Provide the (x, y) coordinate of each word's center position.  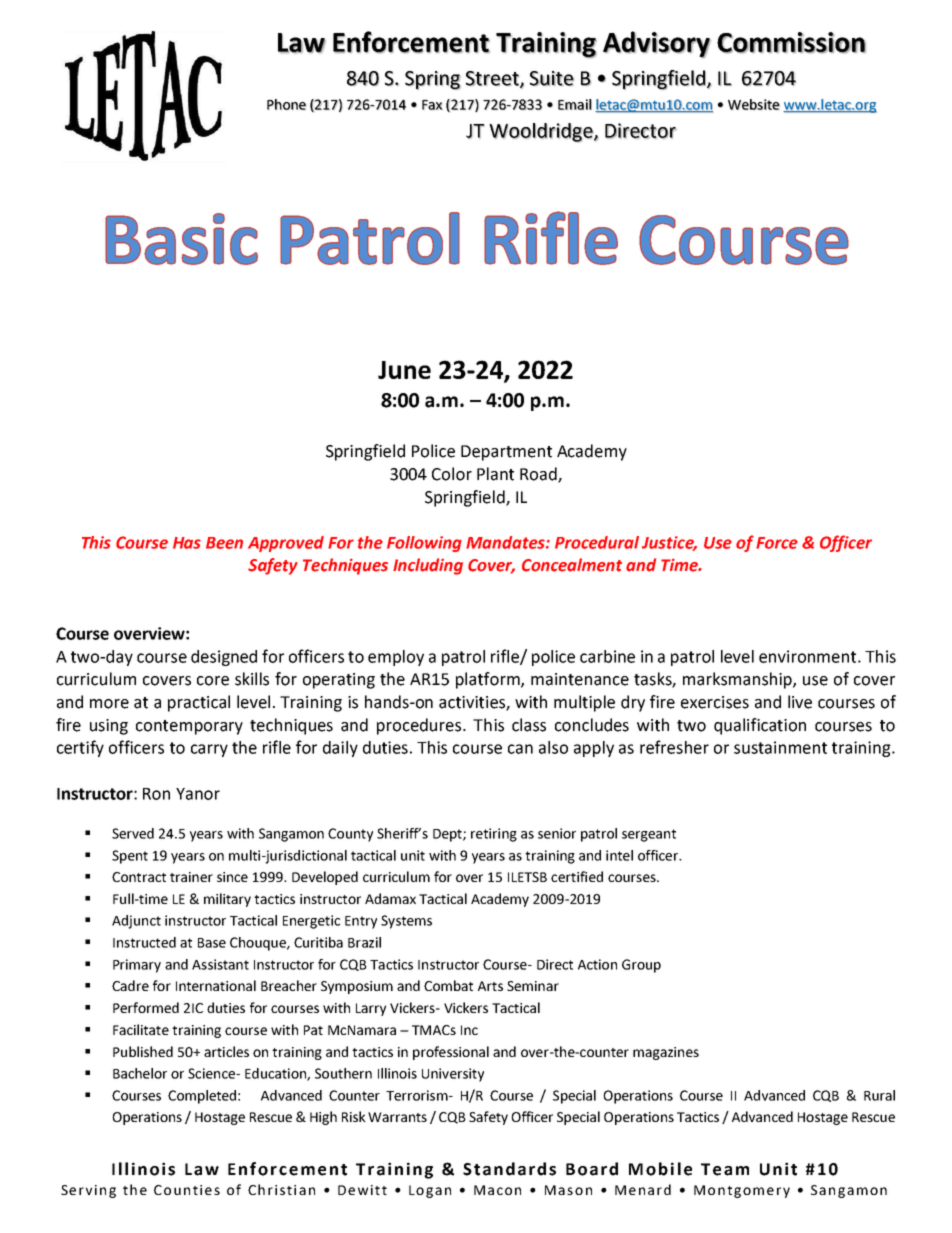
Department (506, 453)
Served (133, 833)
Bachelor (140, 1073)
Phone (286, 104)
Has (187, 543)
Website (754, 104)
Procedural (597, 542)
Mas (559, 1190)
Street (493, 79)
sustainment (780, 747)
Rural (879, 1095)
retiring (494, 835)
